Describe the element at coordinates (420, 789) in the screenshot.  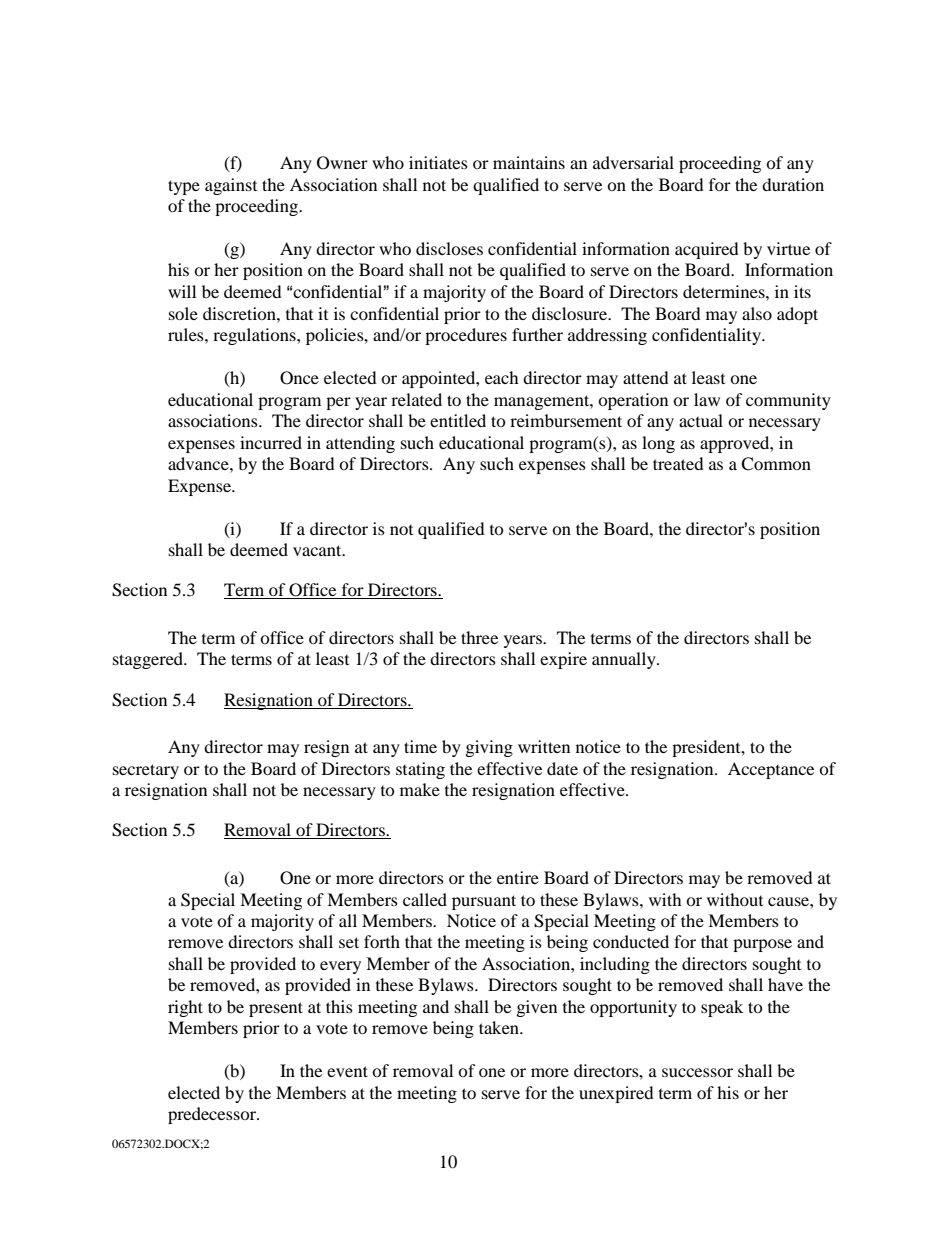
I see `make` at that location.
